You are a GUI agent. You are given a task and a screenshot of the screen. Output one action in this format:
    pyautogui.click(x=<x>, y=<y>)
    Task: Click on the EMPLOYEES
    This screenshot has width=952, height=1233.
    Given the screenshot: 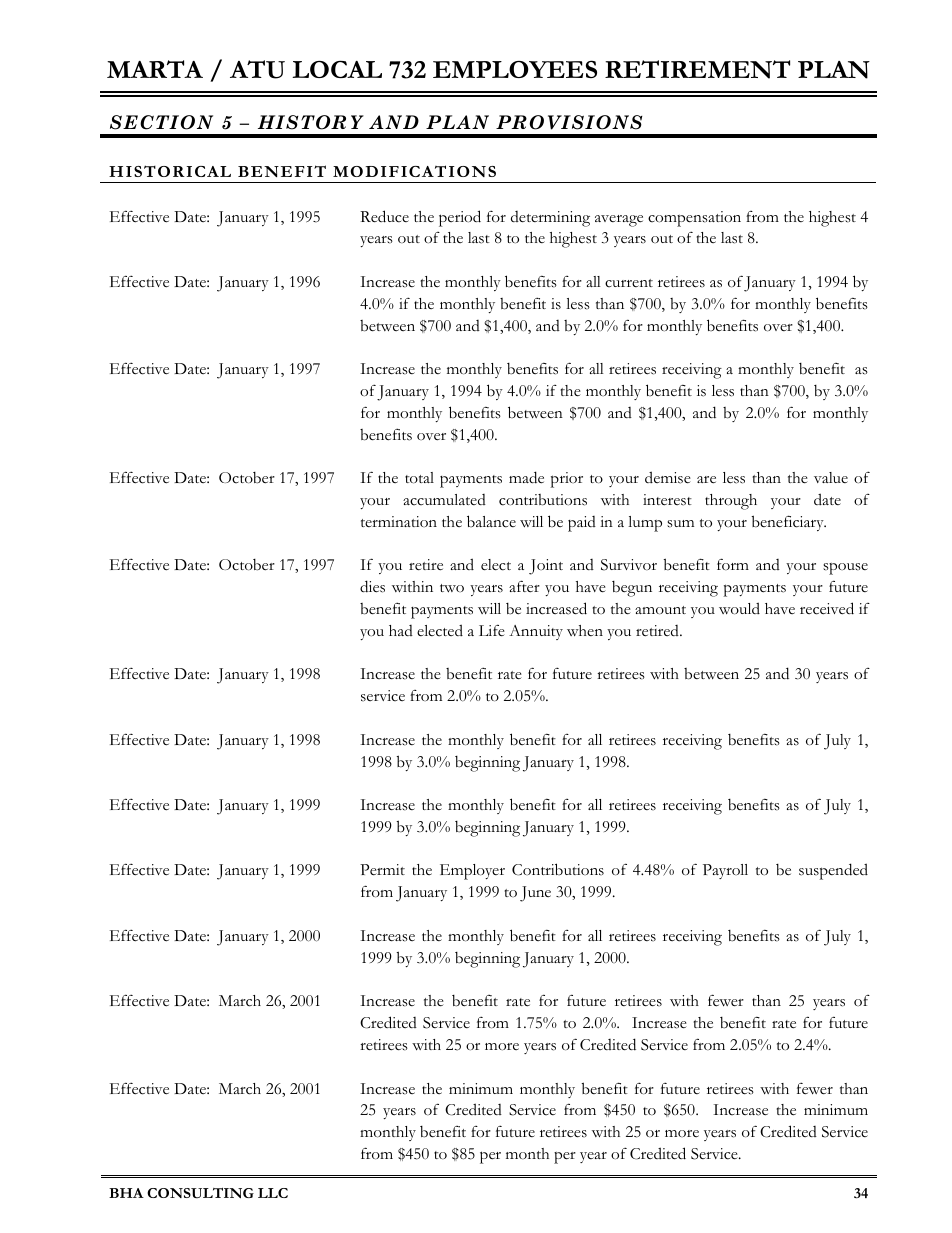 What is the action you would take?
    pyautogui.click(x=515, y=69)
